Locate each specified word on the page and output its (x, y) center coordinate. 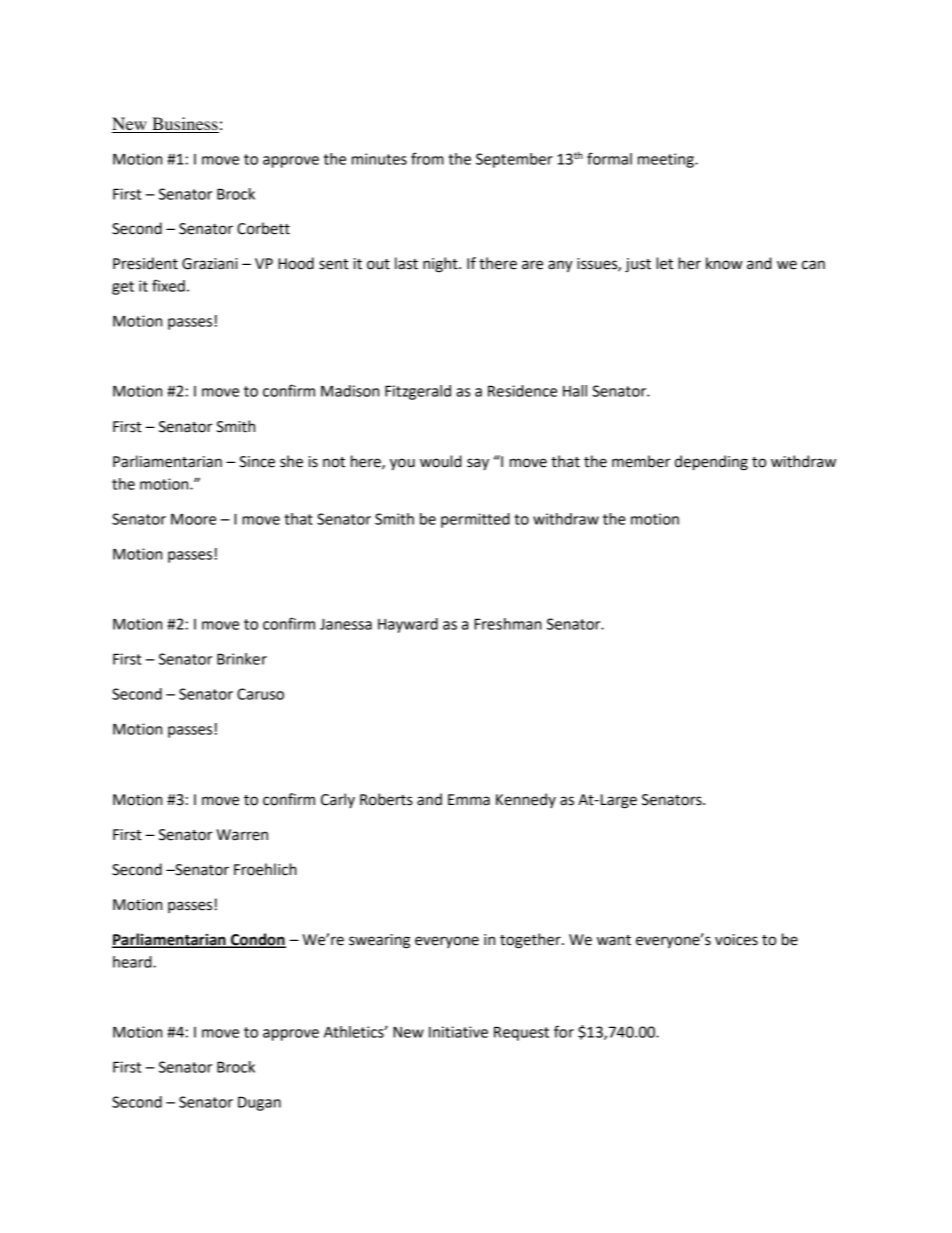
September (514, 160)
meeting (667, 160)
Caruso (260, 694)
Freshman (508, 624)
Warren (242, 835)
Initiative (458, 1032)
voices (736, 940)
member (641, 461)
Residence (522, 391)
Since (257, 462)
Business (184, 125)
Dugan (259, 1103)
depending (711, 463)
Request (521, 1033)
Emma (469, 800)
